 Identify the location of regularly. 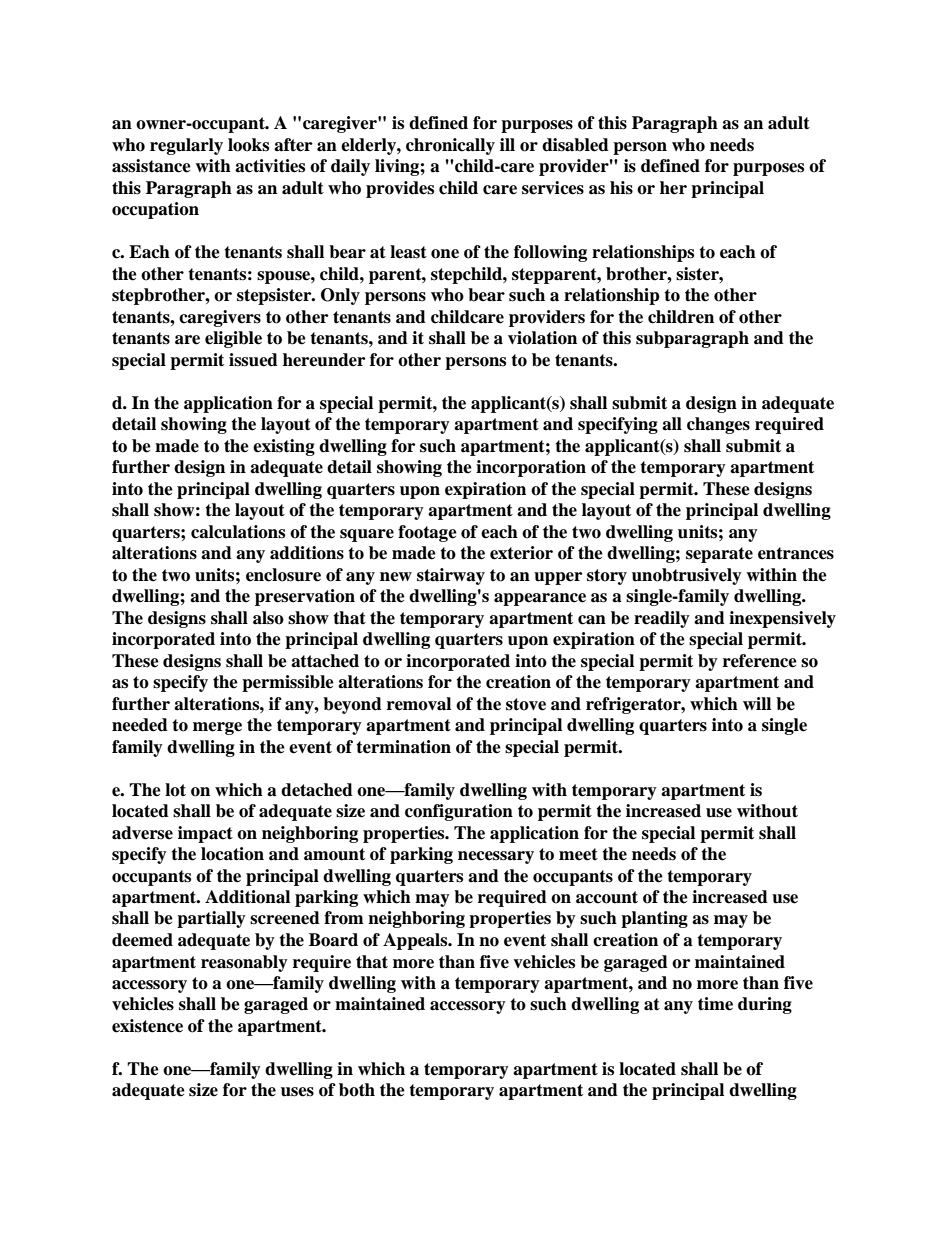
(186, 146).
